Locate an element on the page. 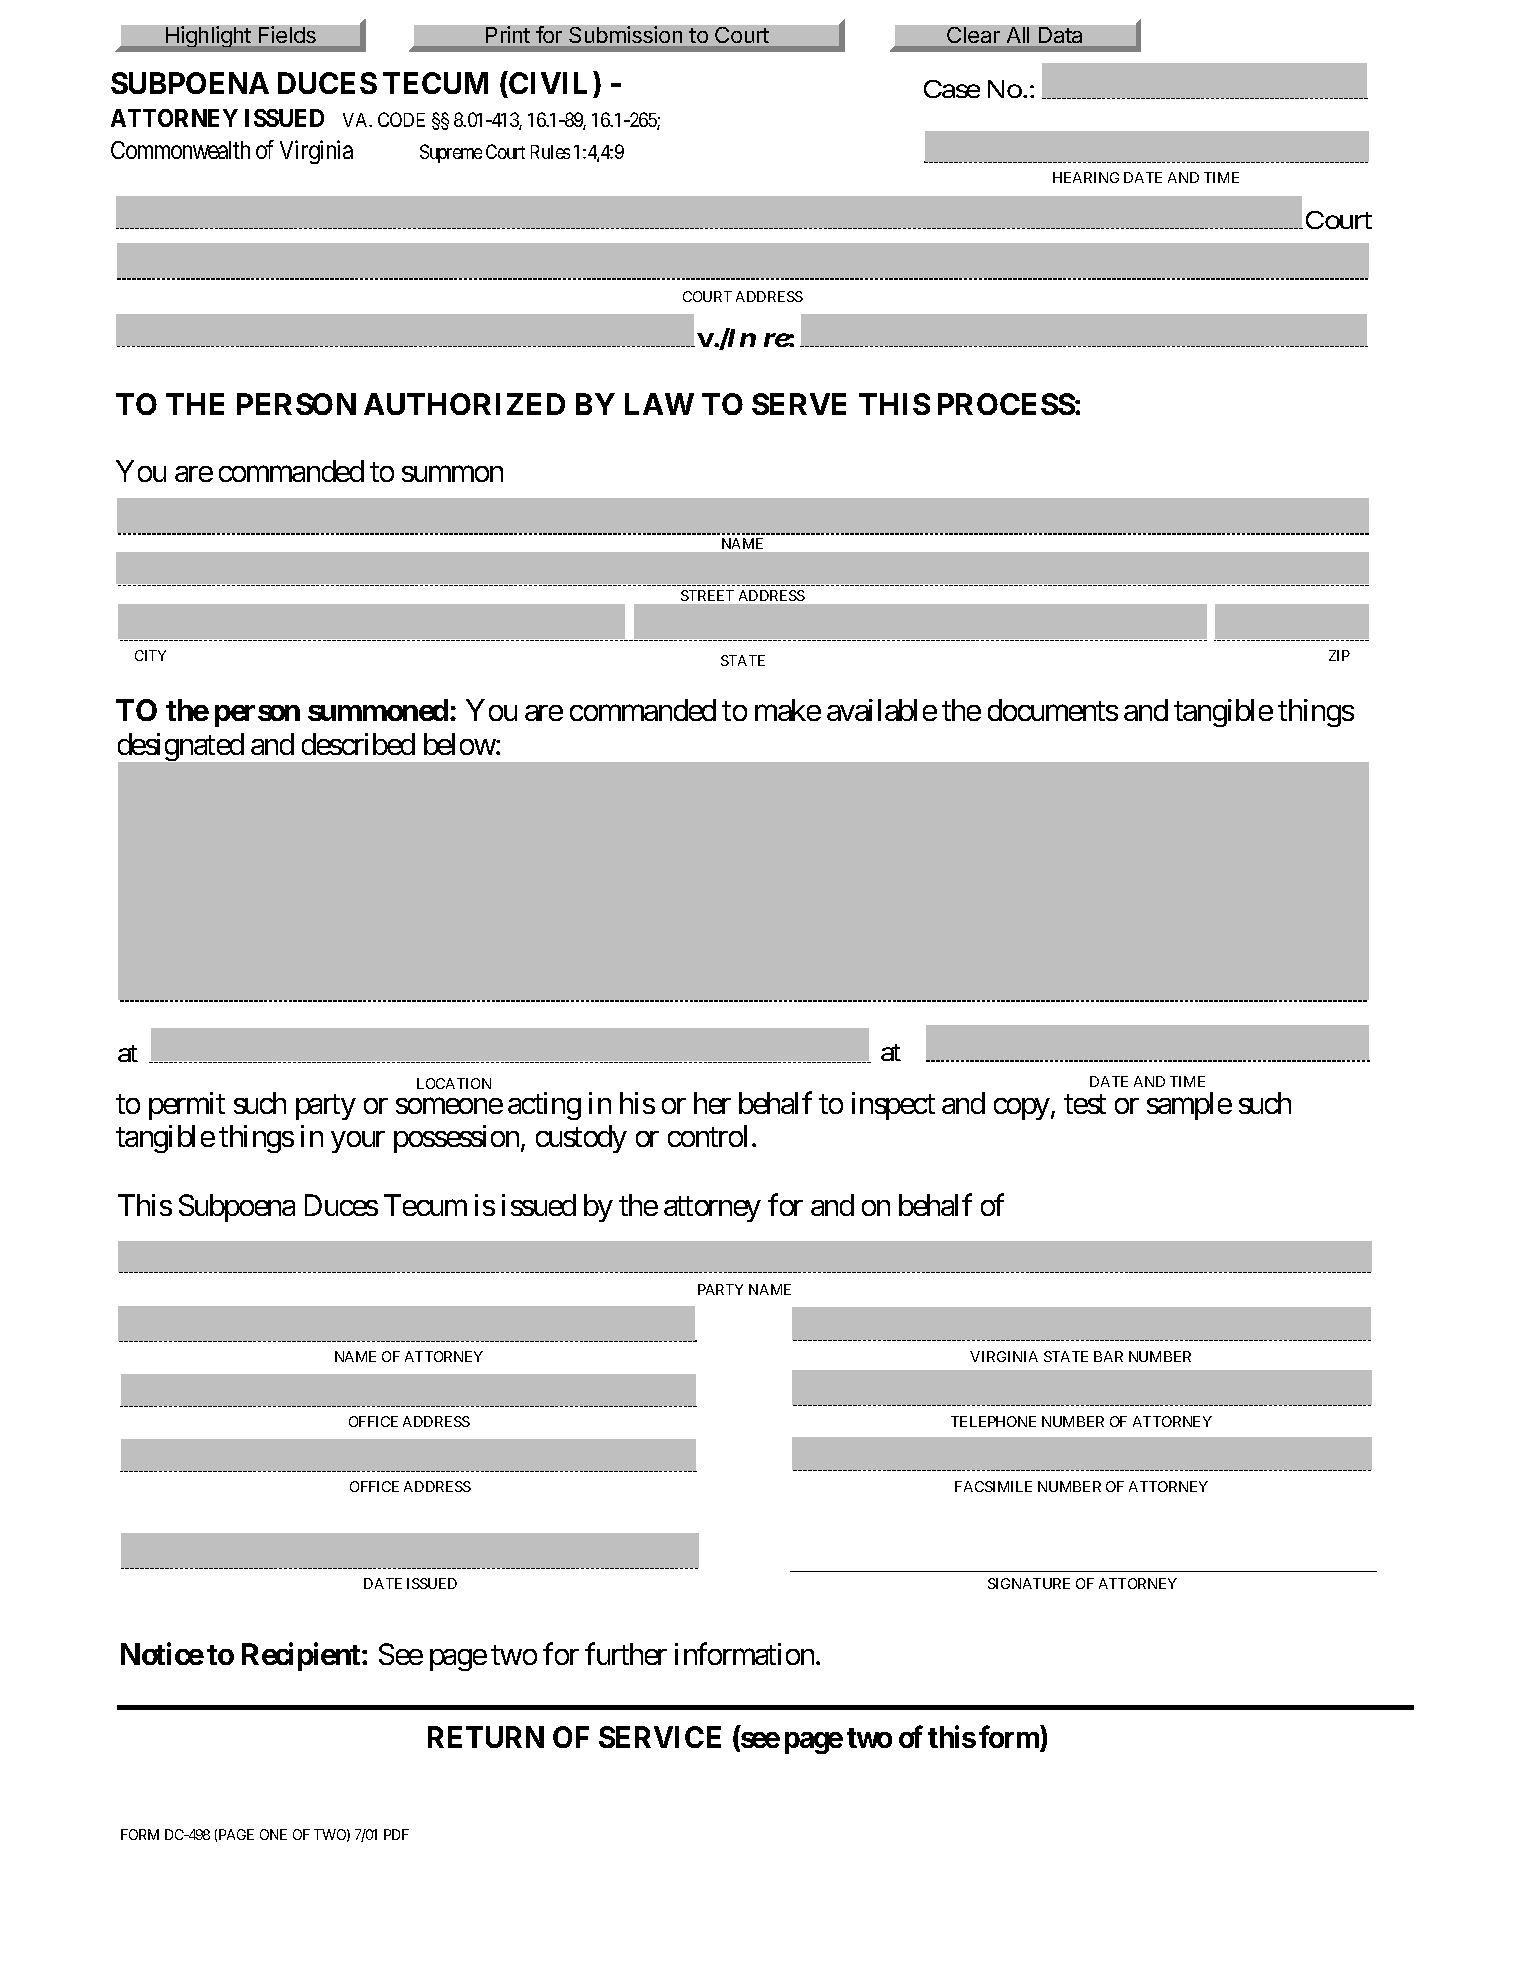  ZIP is located at coordinates (1339, 655).
